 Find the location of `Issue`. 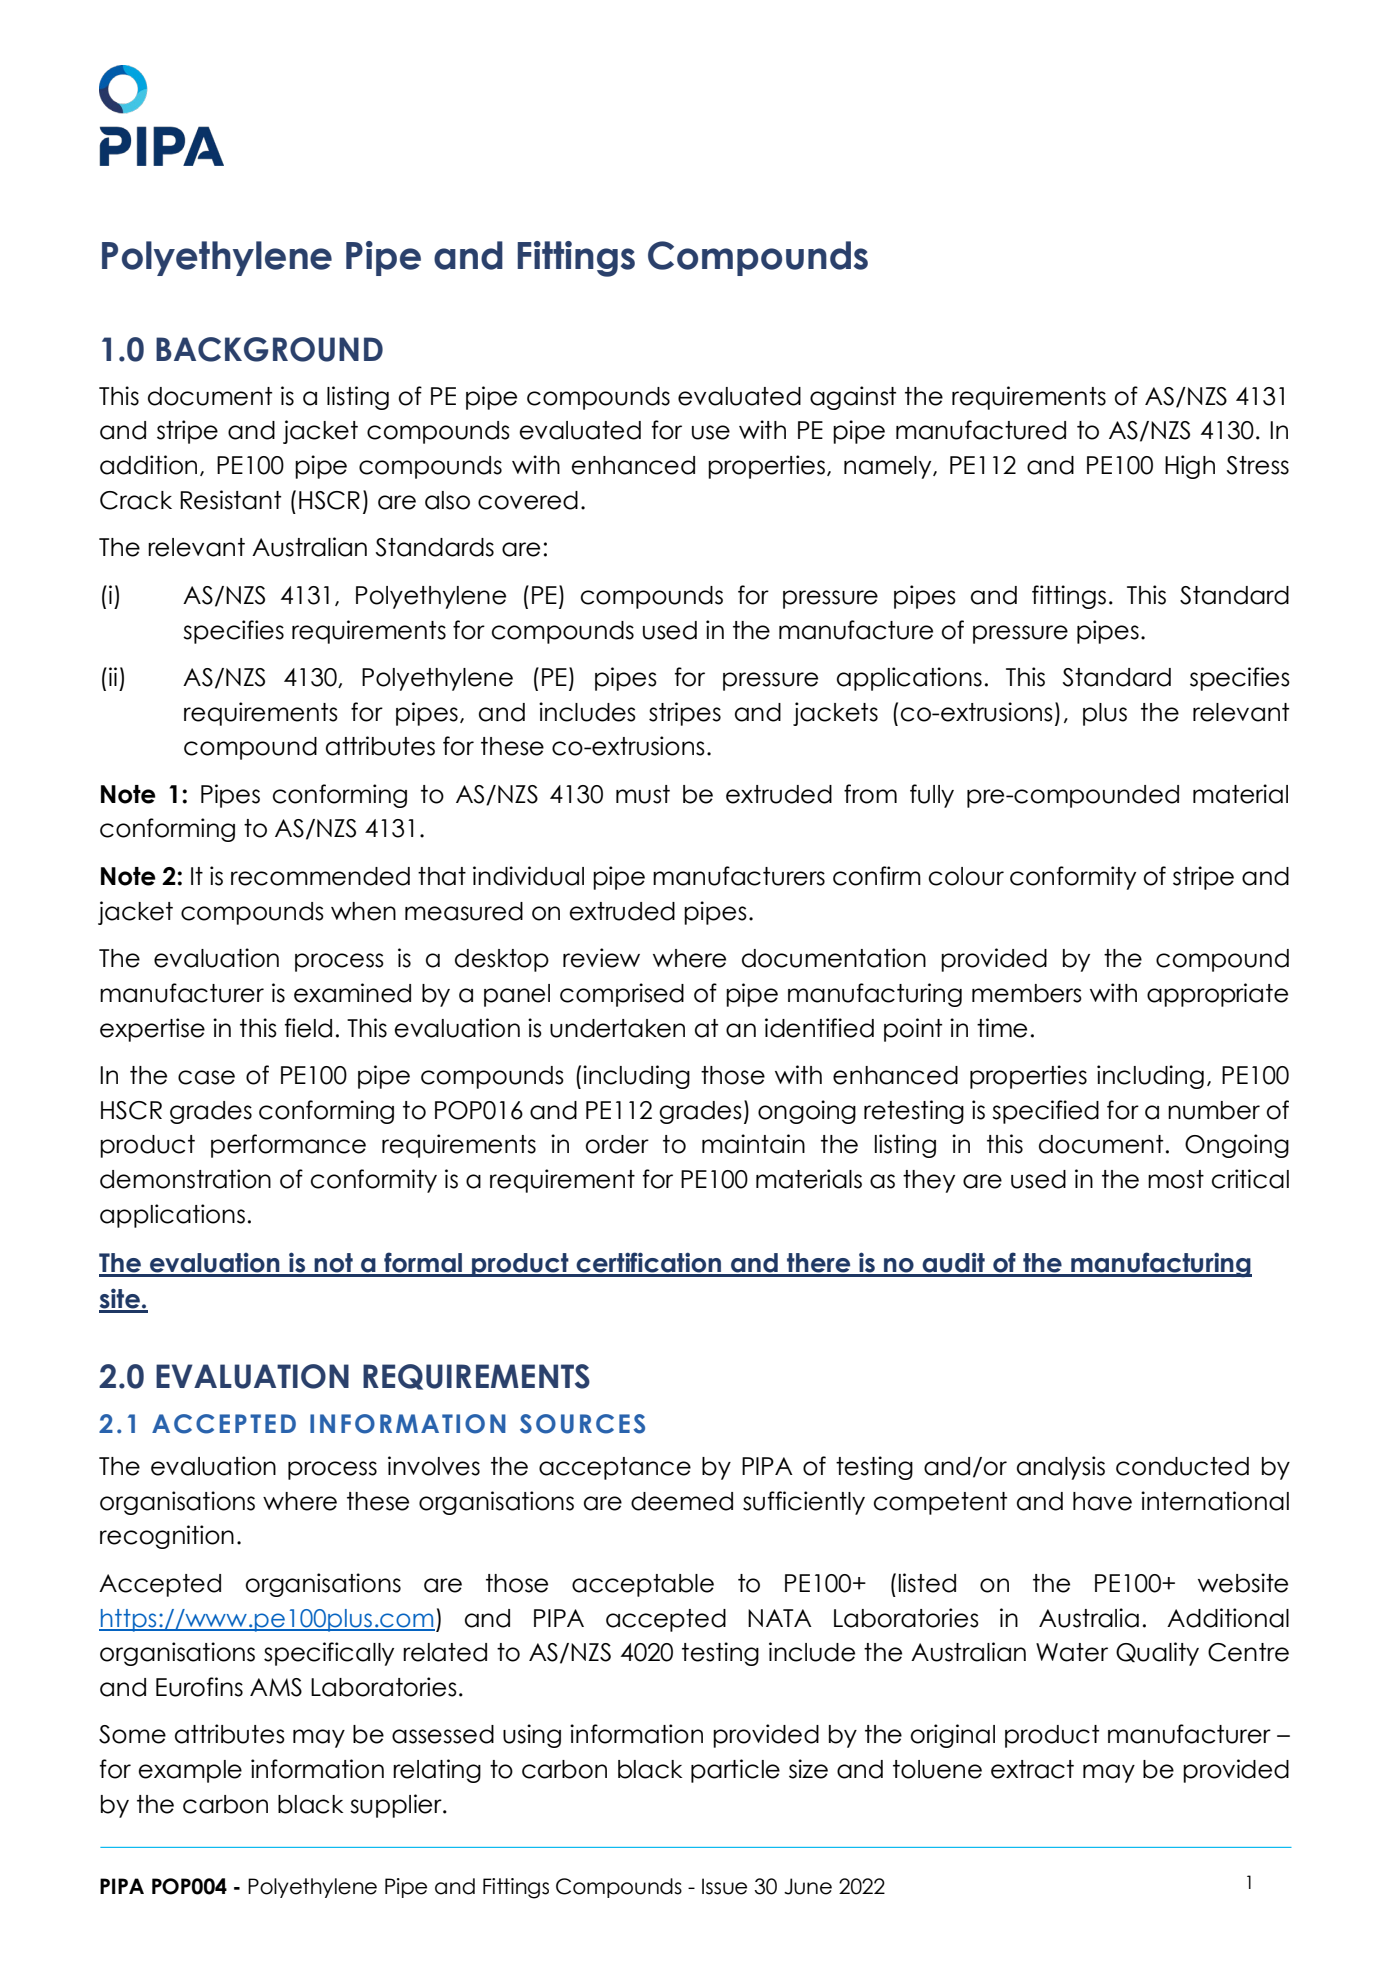

Issue is located at coordinates (724, 1886).
